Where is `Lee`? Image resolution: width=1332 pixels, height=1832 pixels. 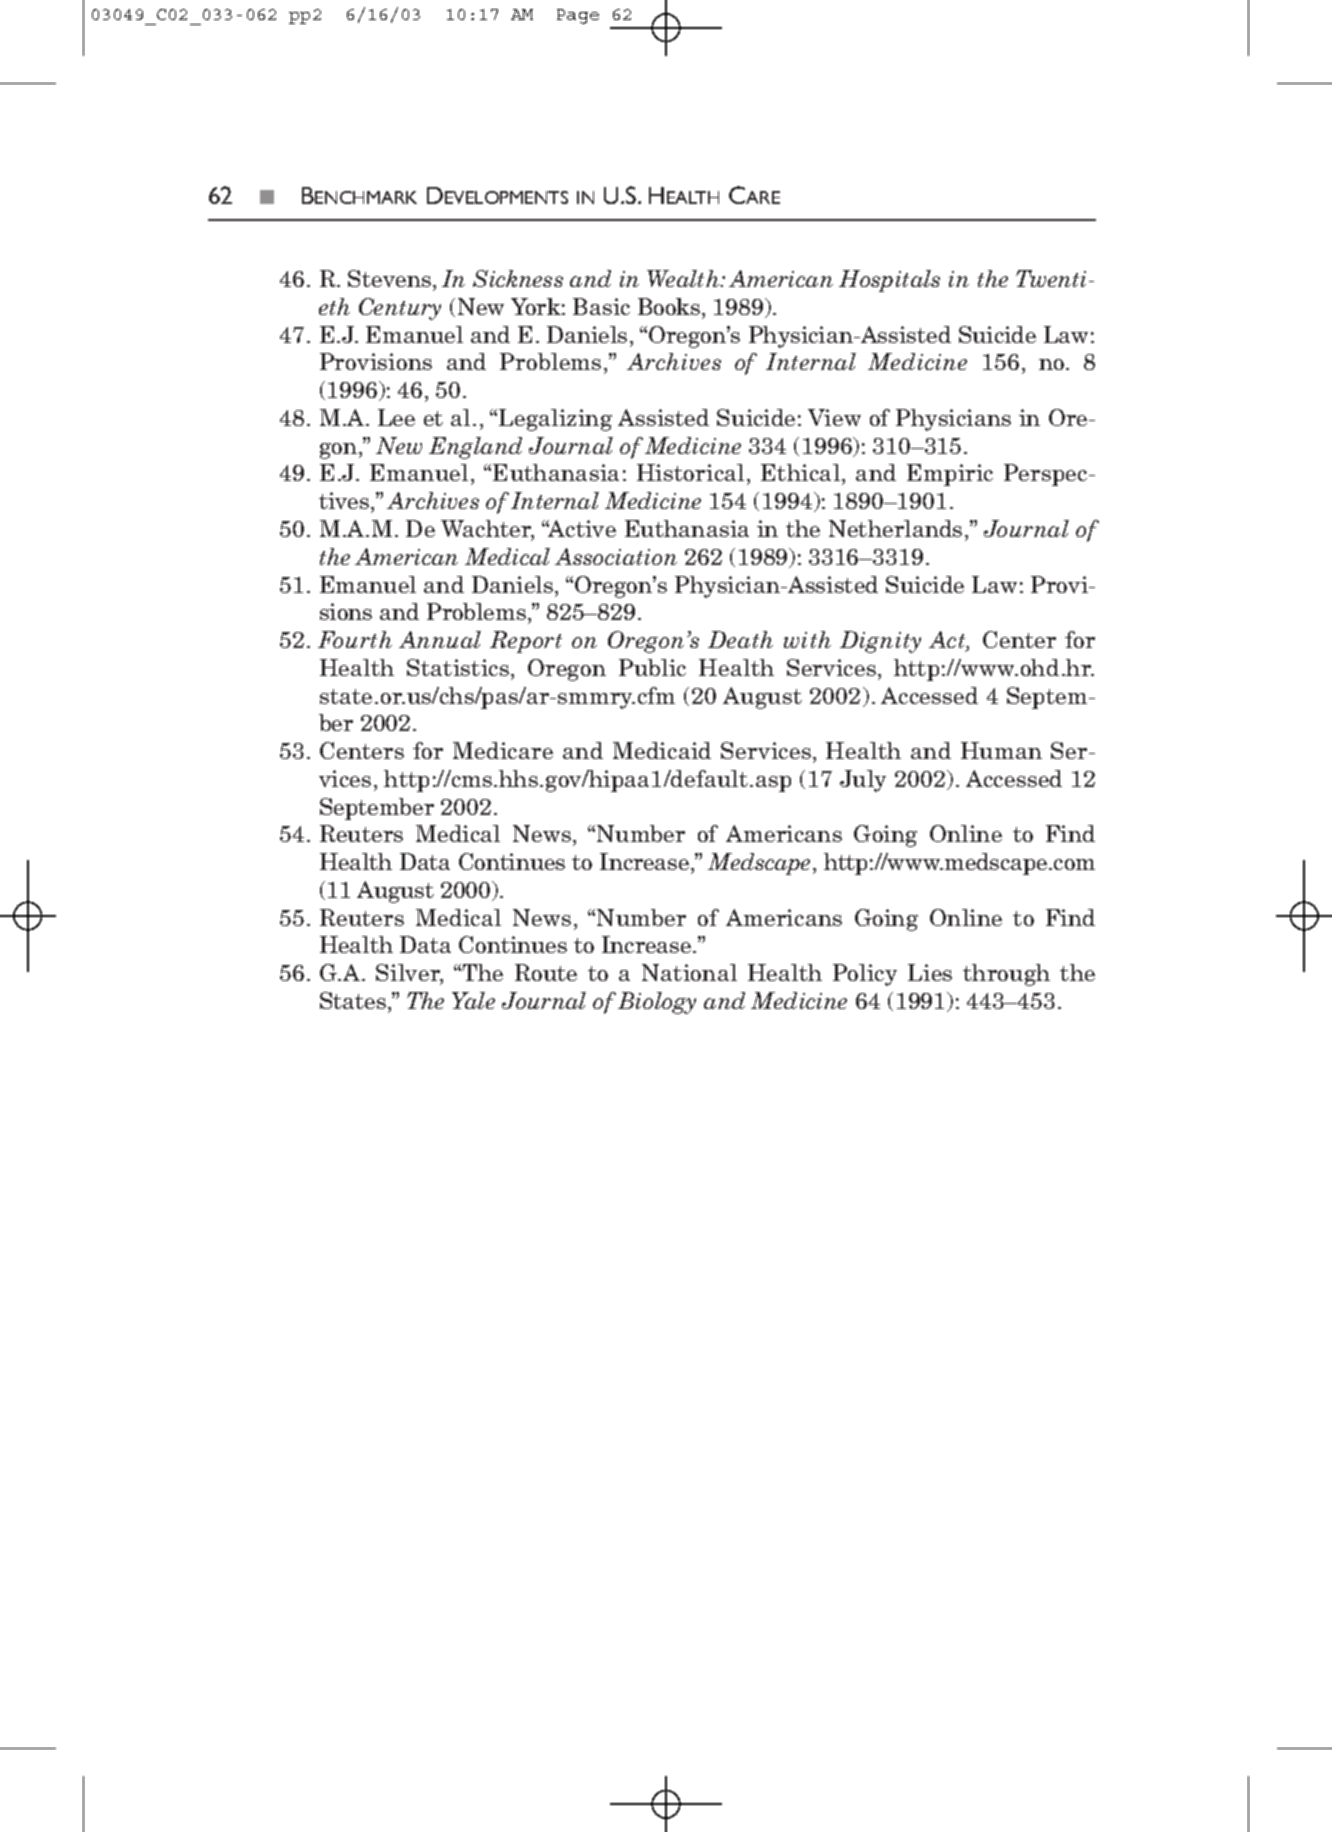 Lee is located at coordinates (396, 417).
